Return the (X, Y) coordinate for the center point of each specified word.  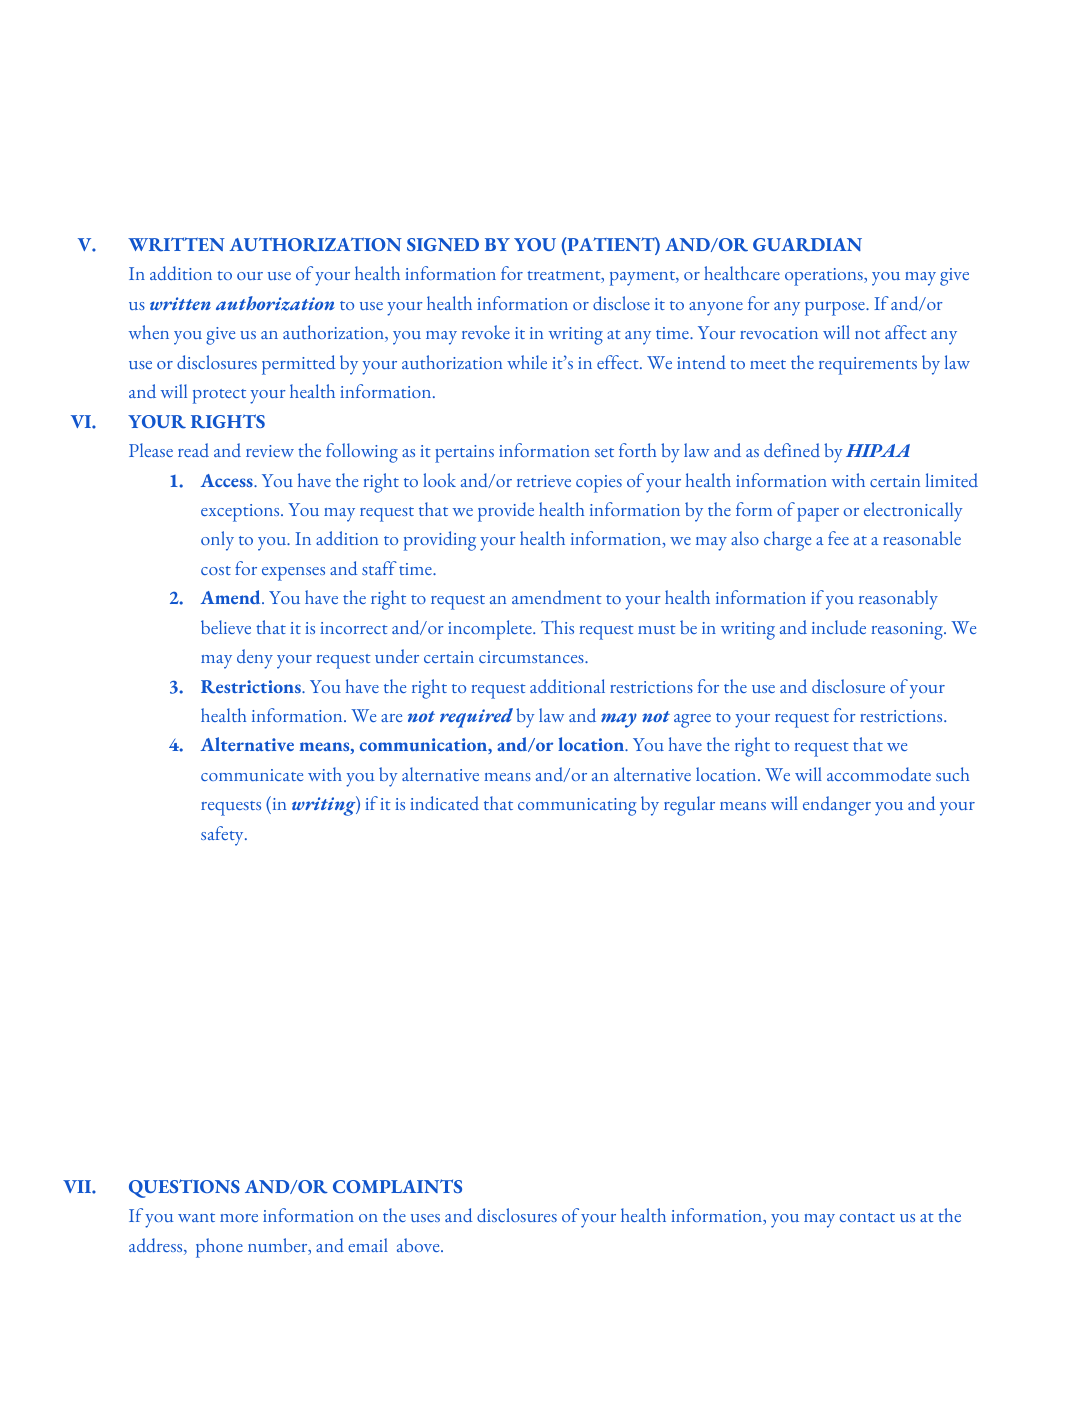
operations (825, 277)
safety (223, 836)
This (557, 627)
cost (216, 570)
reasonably (898, 600)
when (149, 332)
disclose (621, 303)
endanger (837, 806)
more (239, 1218)
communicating (577, 807)
